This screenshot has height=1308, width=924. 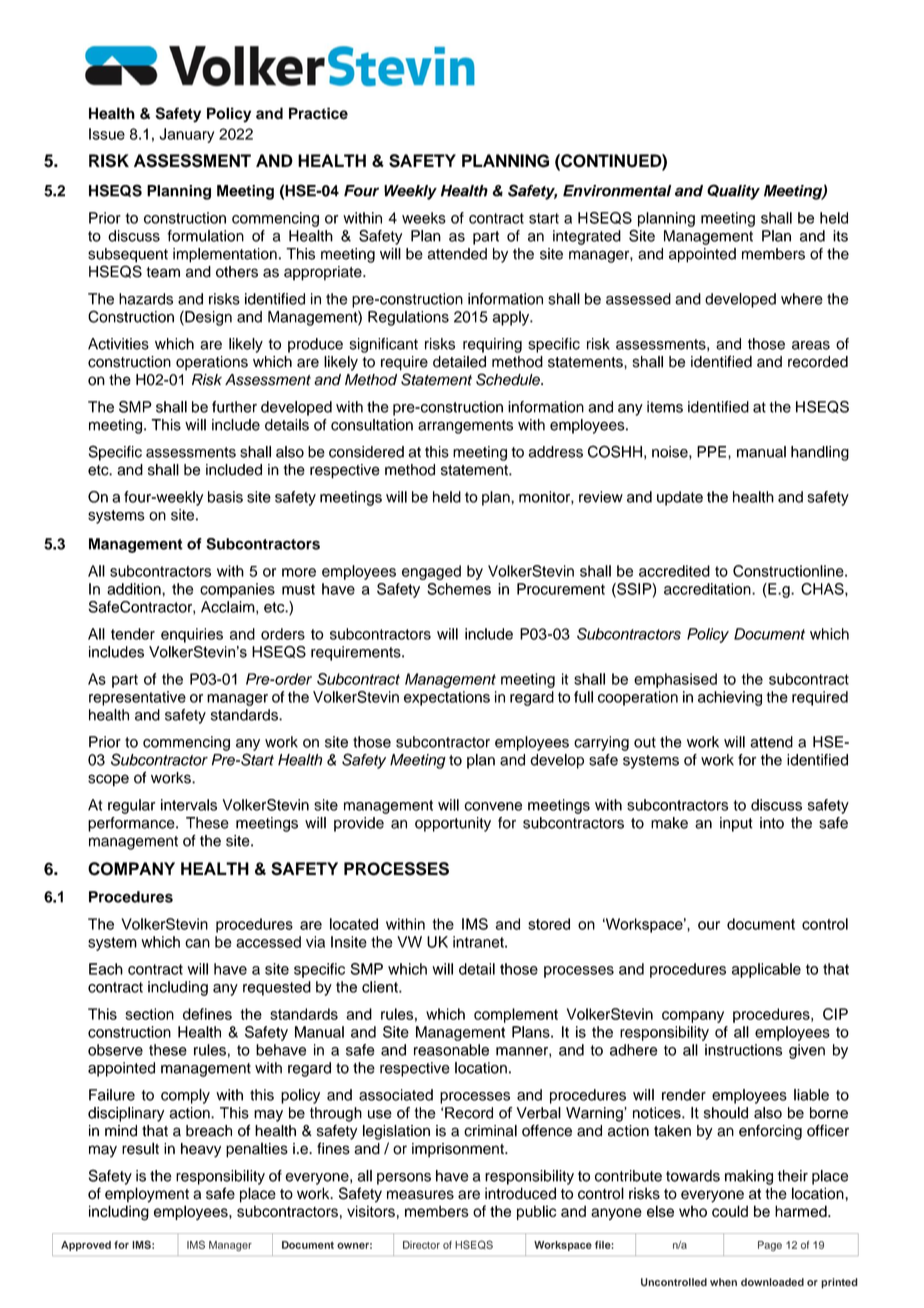 What do you see at coordinates (147, 1195) in the screenshot?
I see `employment` at bounding box center [147, 1195].
